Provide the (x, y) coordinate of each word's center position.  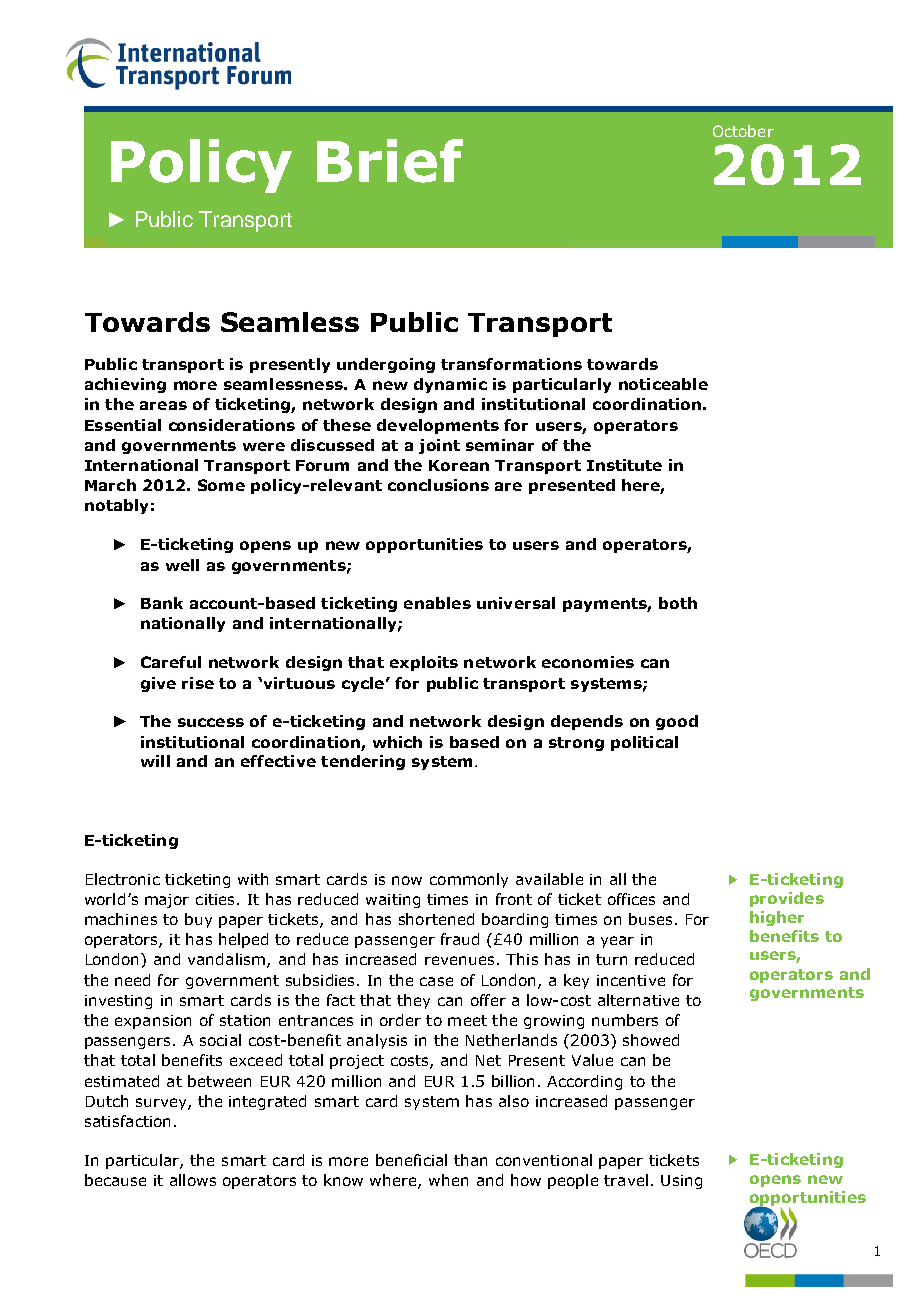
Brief (390, 161)
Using (681, 1182)
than (470, 1160)
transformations (511, 364)
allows (193, 1180)
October (743, 131)
